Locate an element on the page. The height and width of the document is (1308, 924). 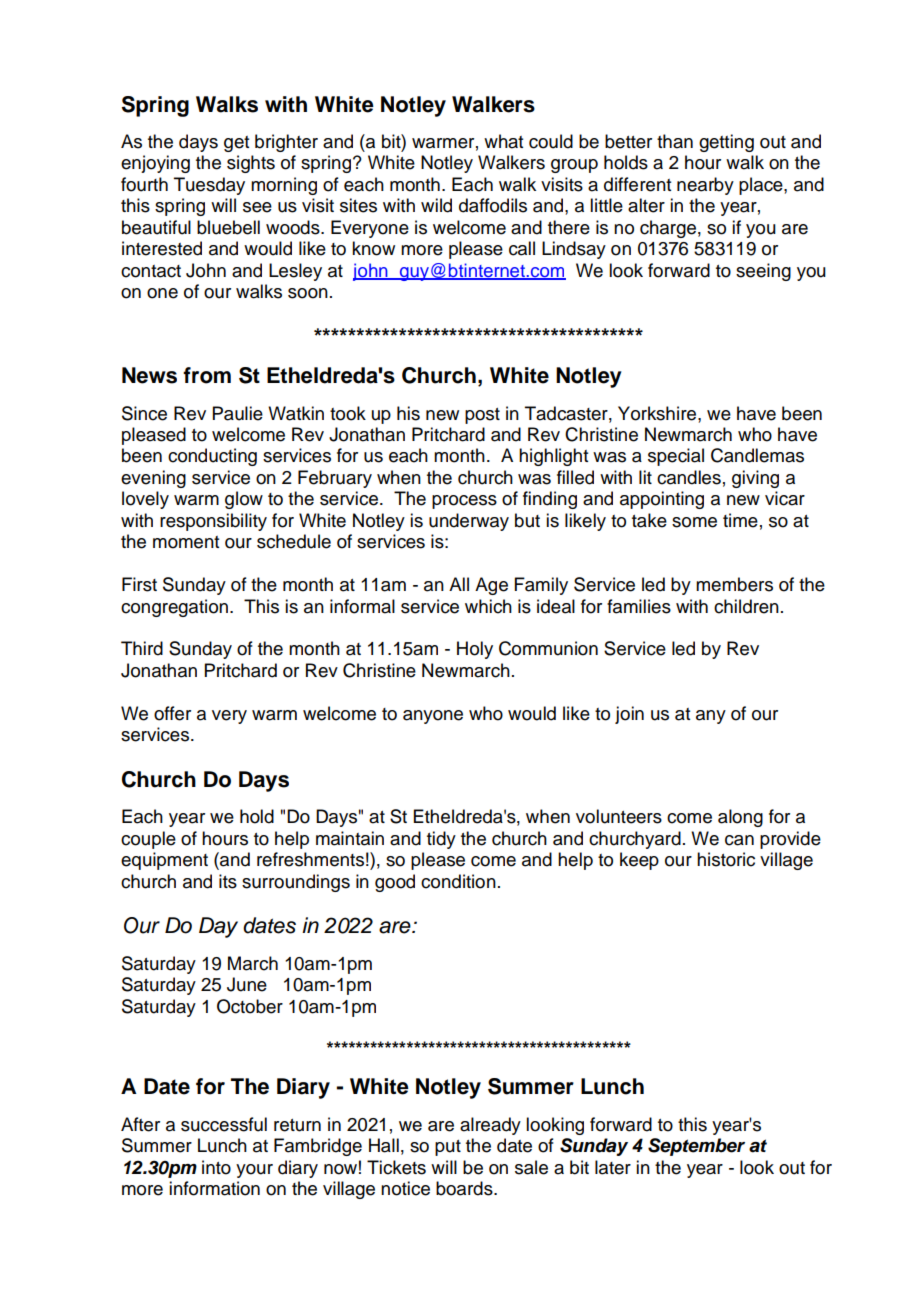
historic is located at coordinates (726, 859).
